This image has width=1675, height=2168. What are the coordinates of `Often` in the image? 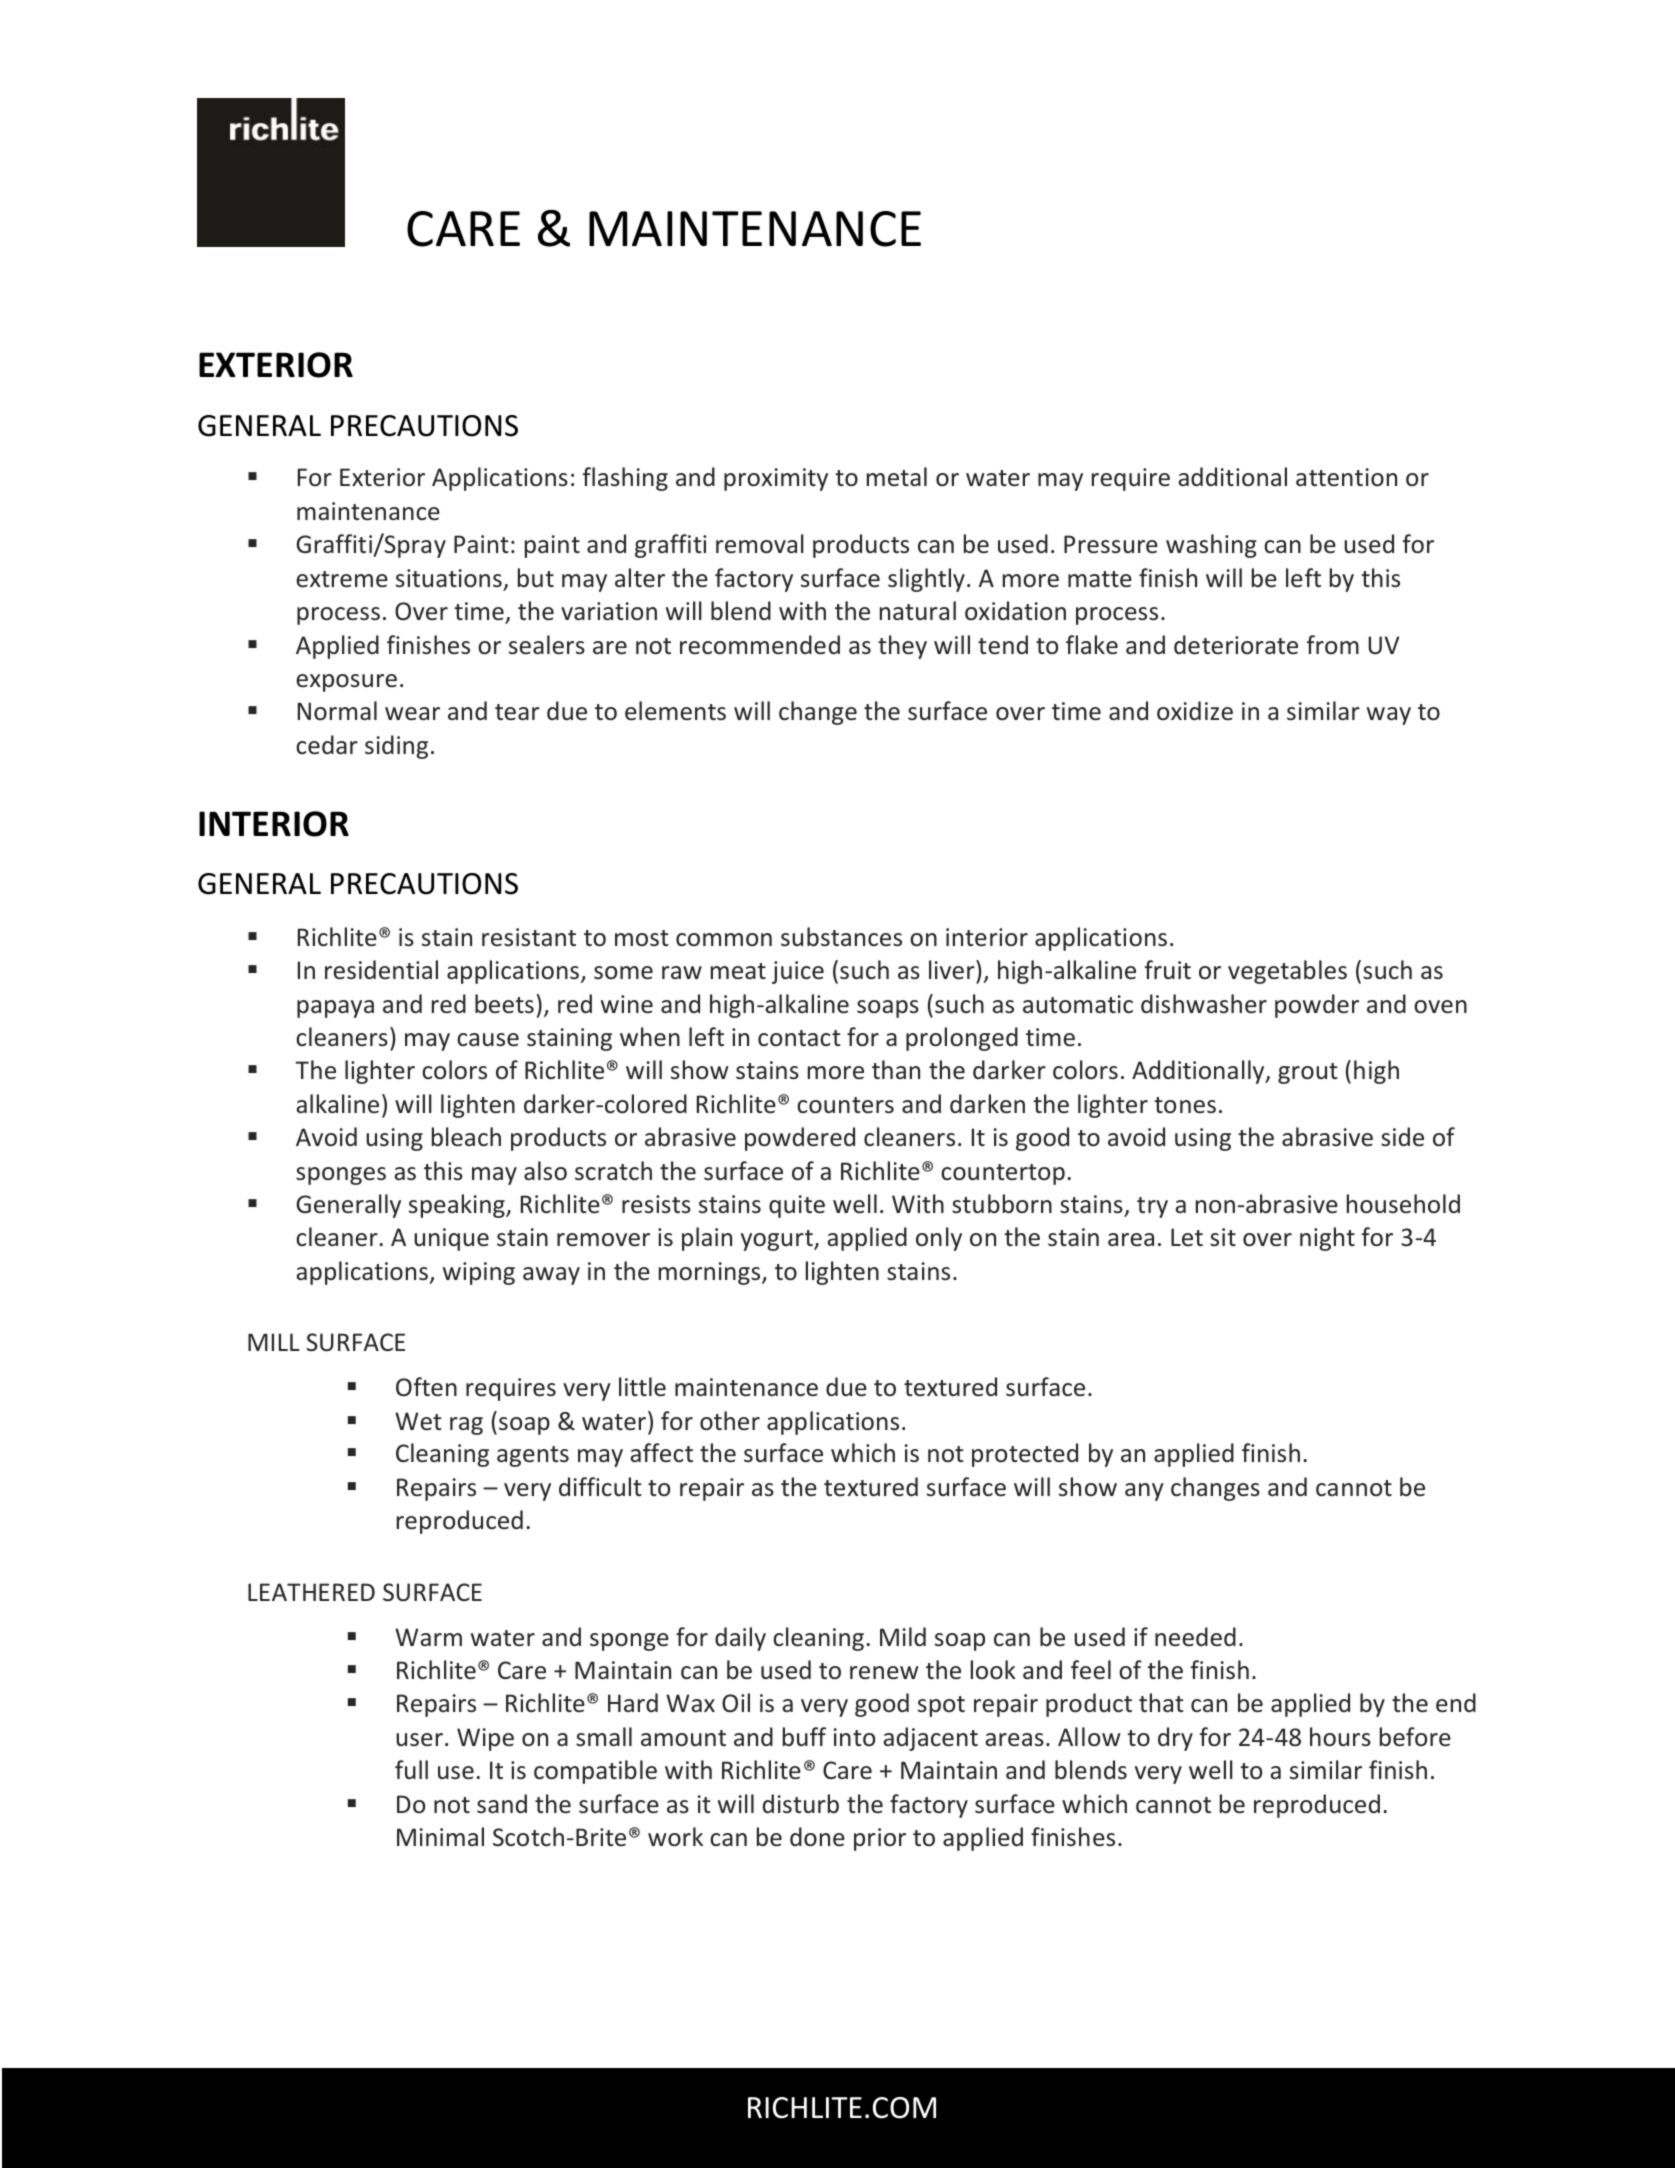 It's located at (426, 1387).
